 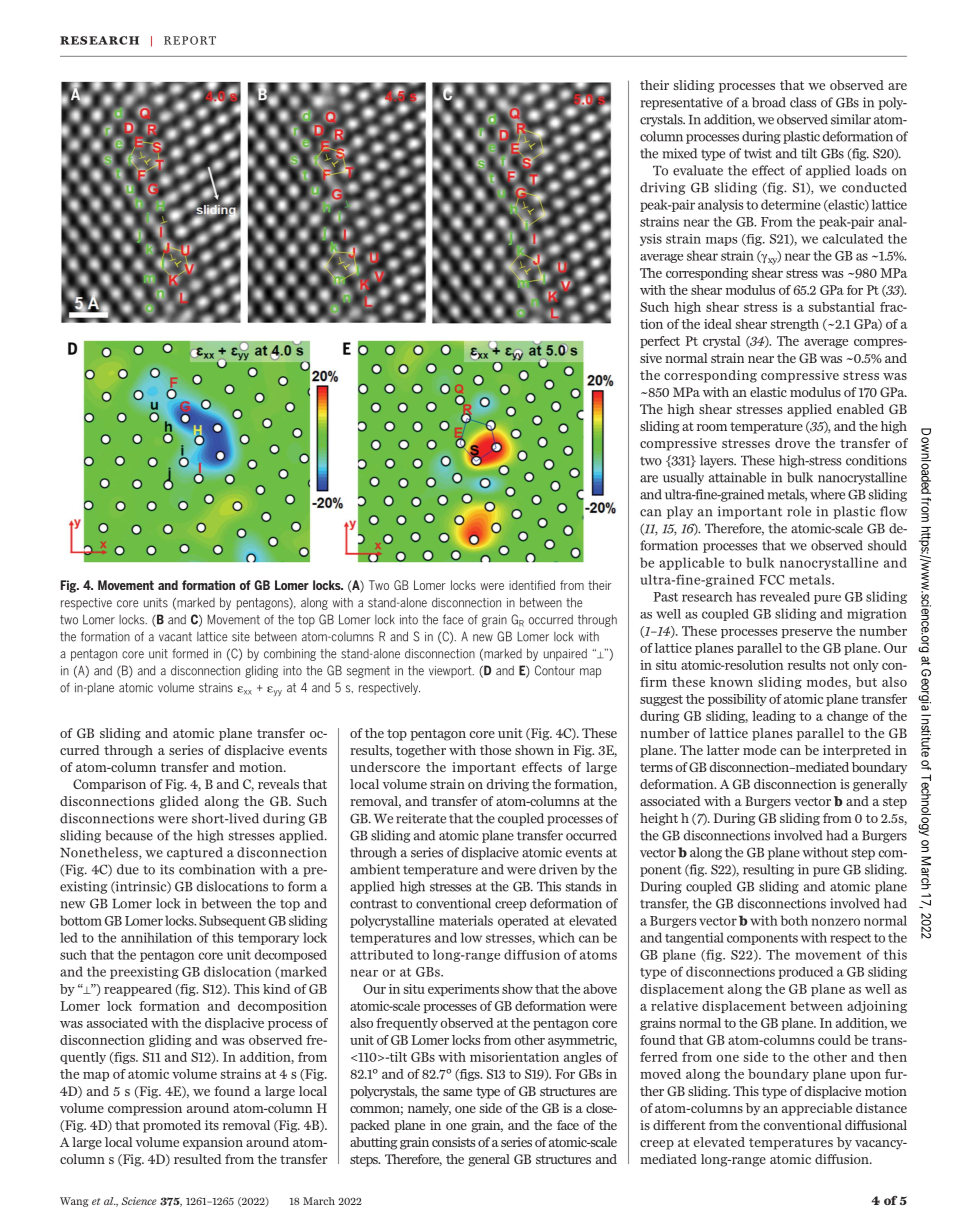 I want to click on viewport, so click(x=451, y=672).
